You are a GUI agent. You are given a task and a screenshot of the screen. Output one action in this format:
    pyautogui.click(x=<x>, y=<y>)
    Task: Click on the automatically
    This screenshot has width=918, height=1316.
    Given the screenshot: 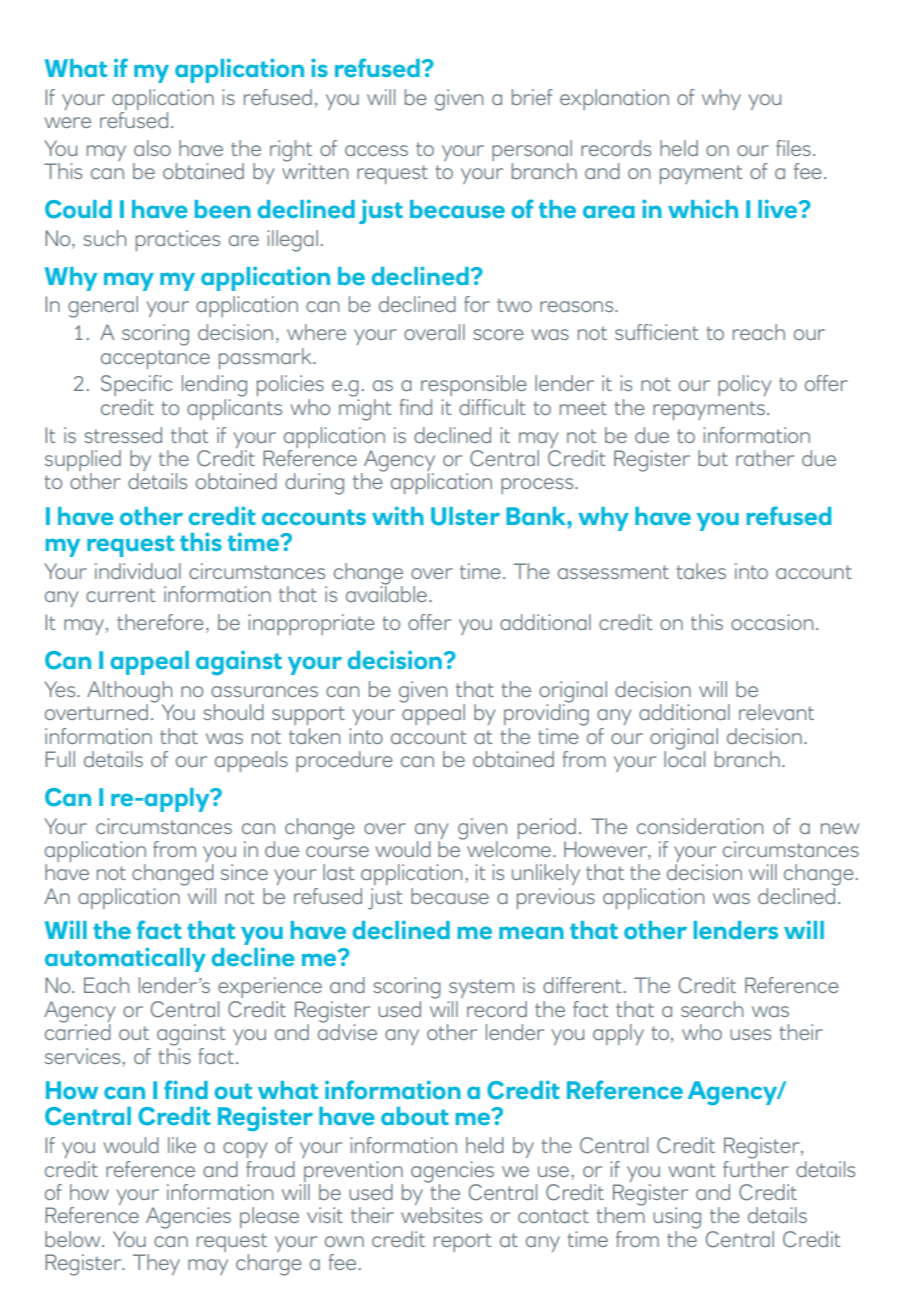 What is the action you would take?
    pyautogui.click(x=125, y=959)
